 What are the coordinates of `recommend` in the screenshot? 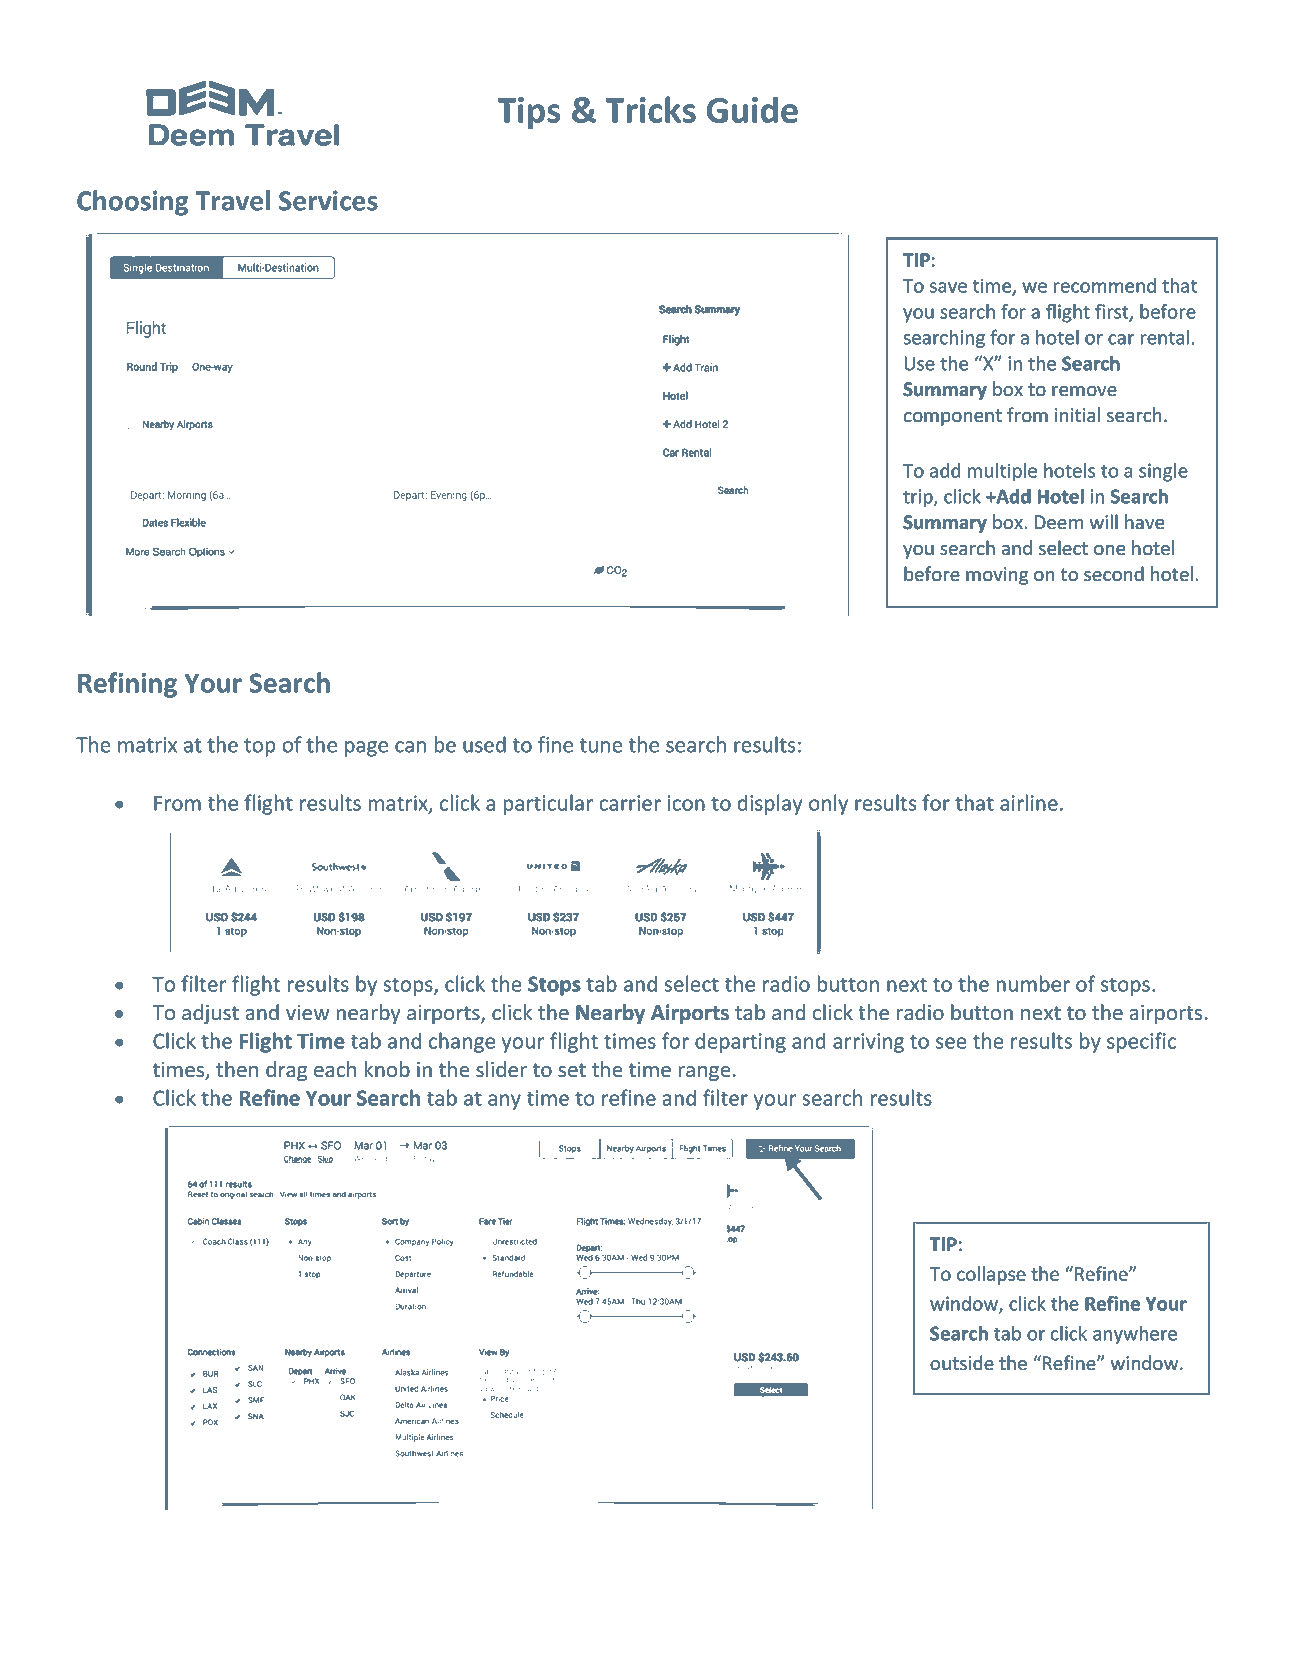 It's located at (1105, 285).
